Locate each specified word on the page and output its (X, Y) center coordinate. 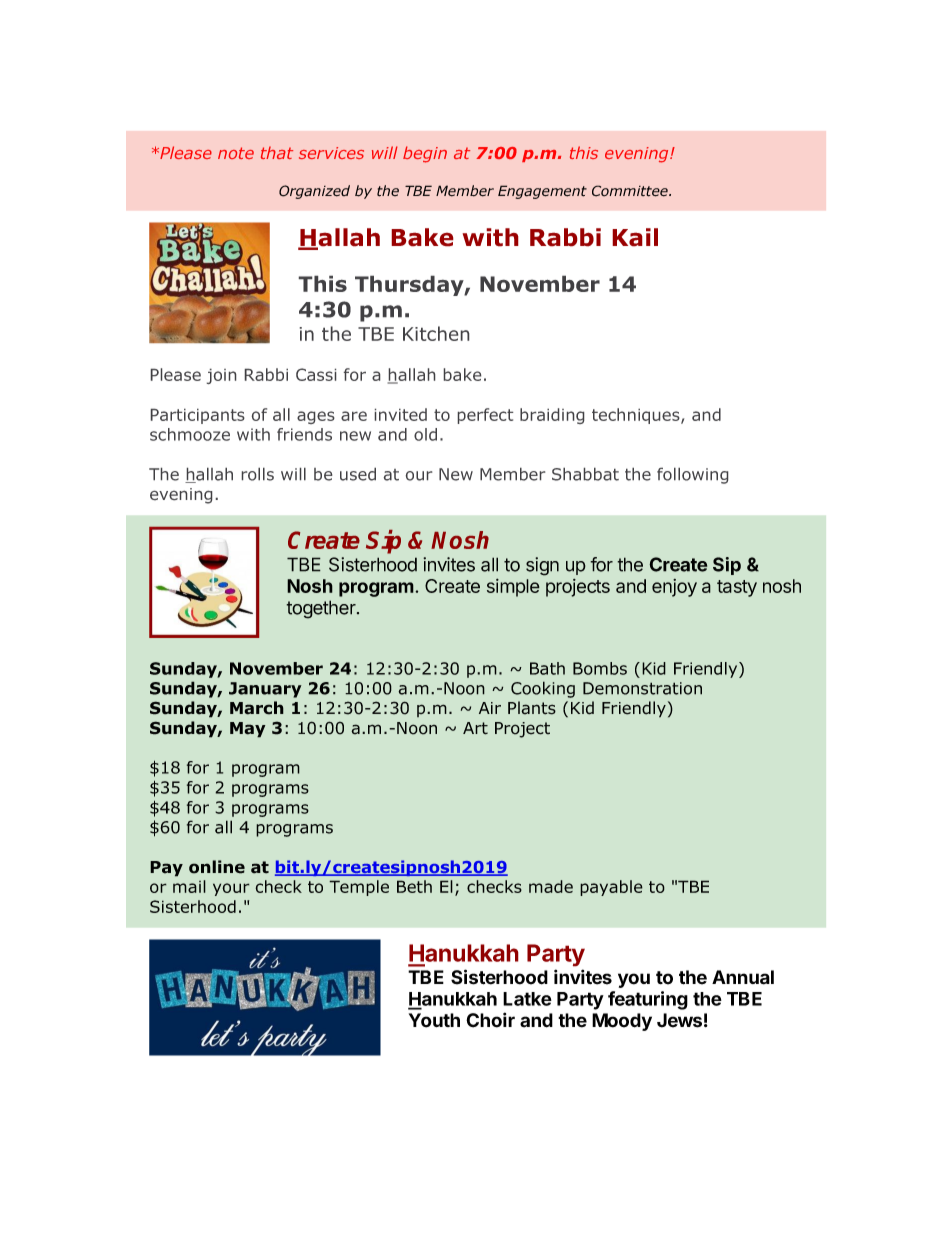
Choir (490, 1020)
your (231, 889)
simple (513, 587)
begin (425, 154)
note (236, 153)
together (322, 609)
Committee (631, 191)
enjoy (674, 588)
